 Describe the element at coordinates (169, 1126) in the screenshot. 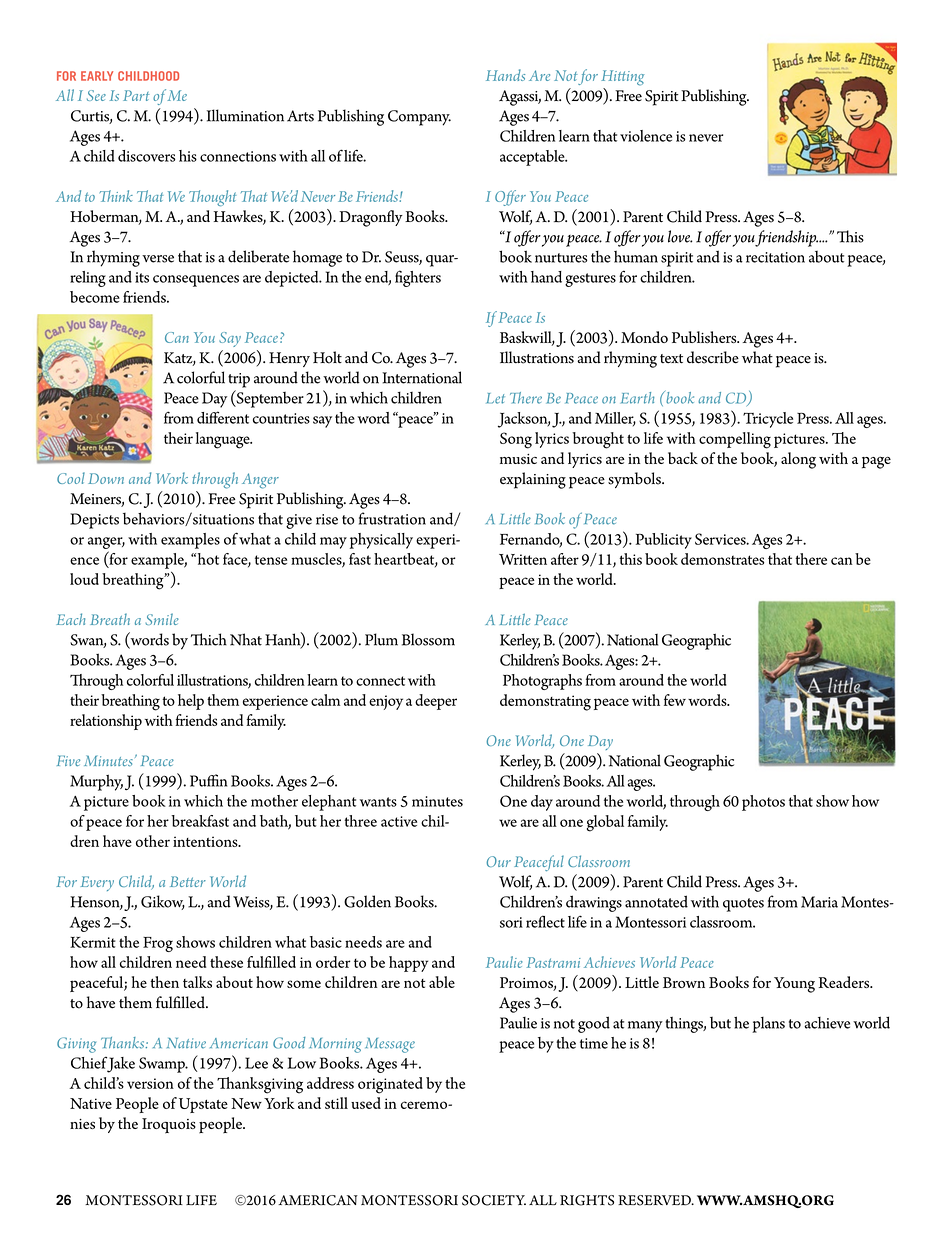

I see `Iroquois` at that location.
